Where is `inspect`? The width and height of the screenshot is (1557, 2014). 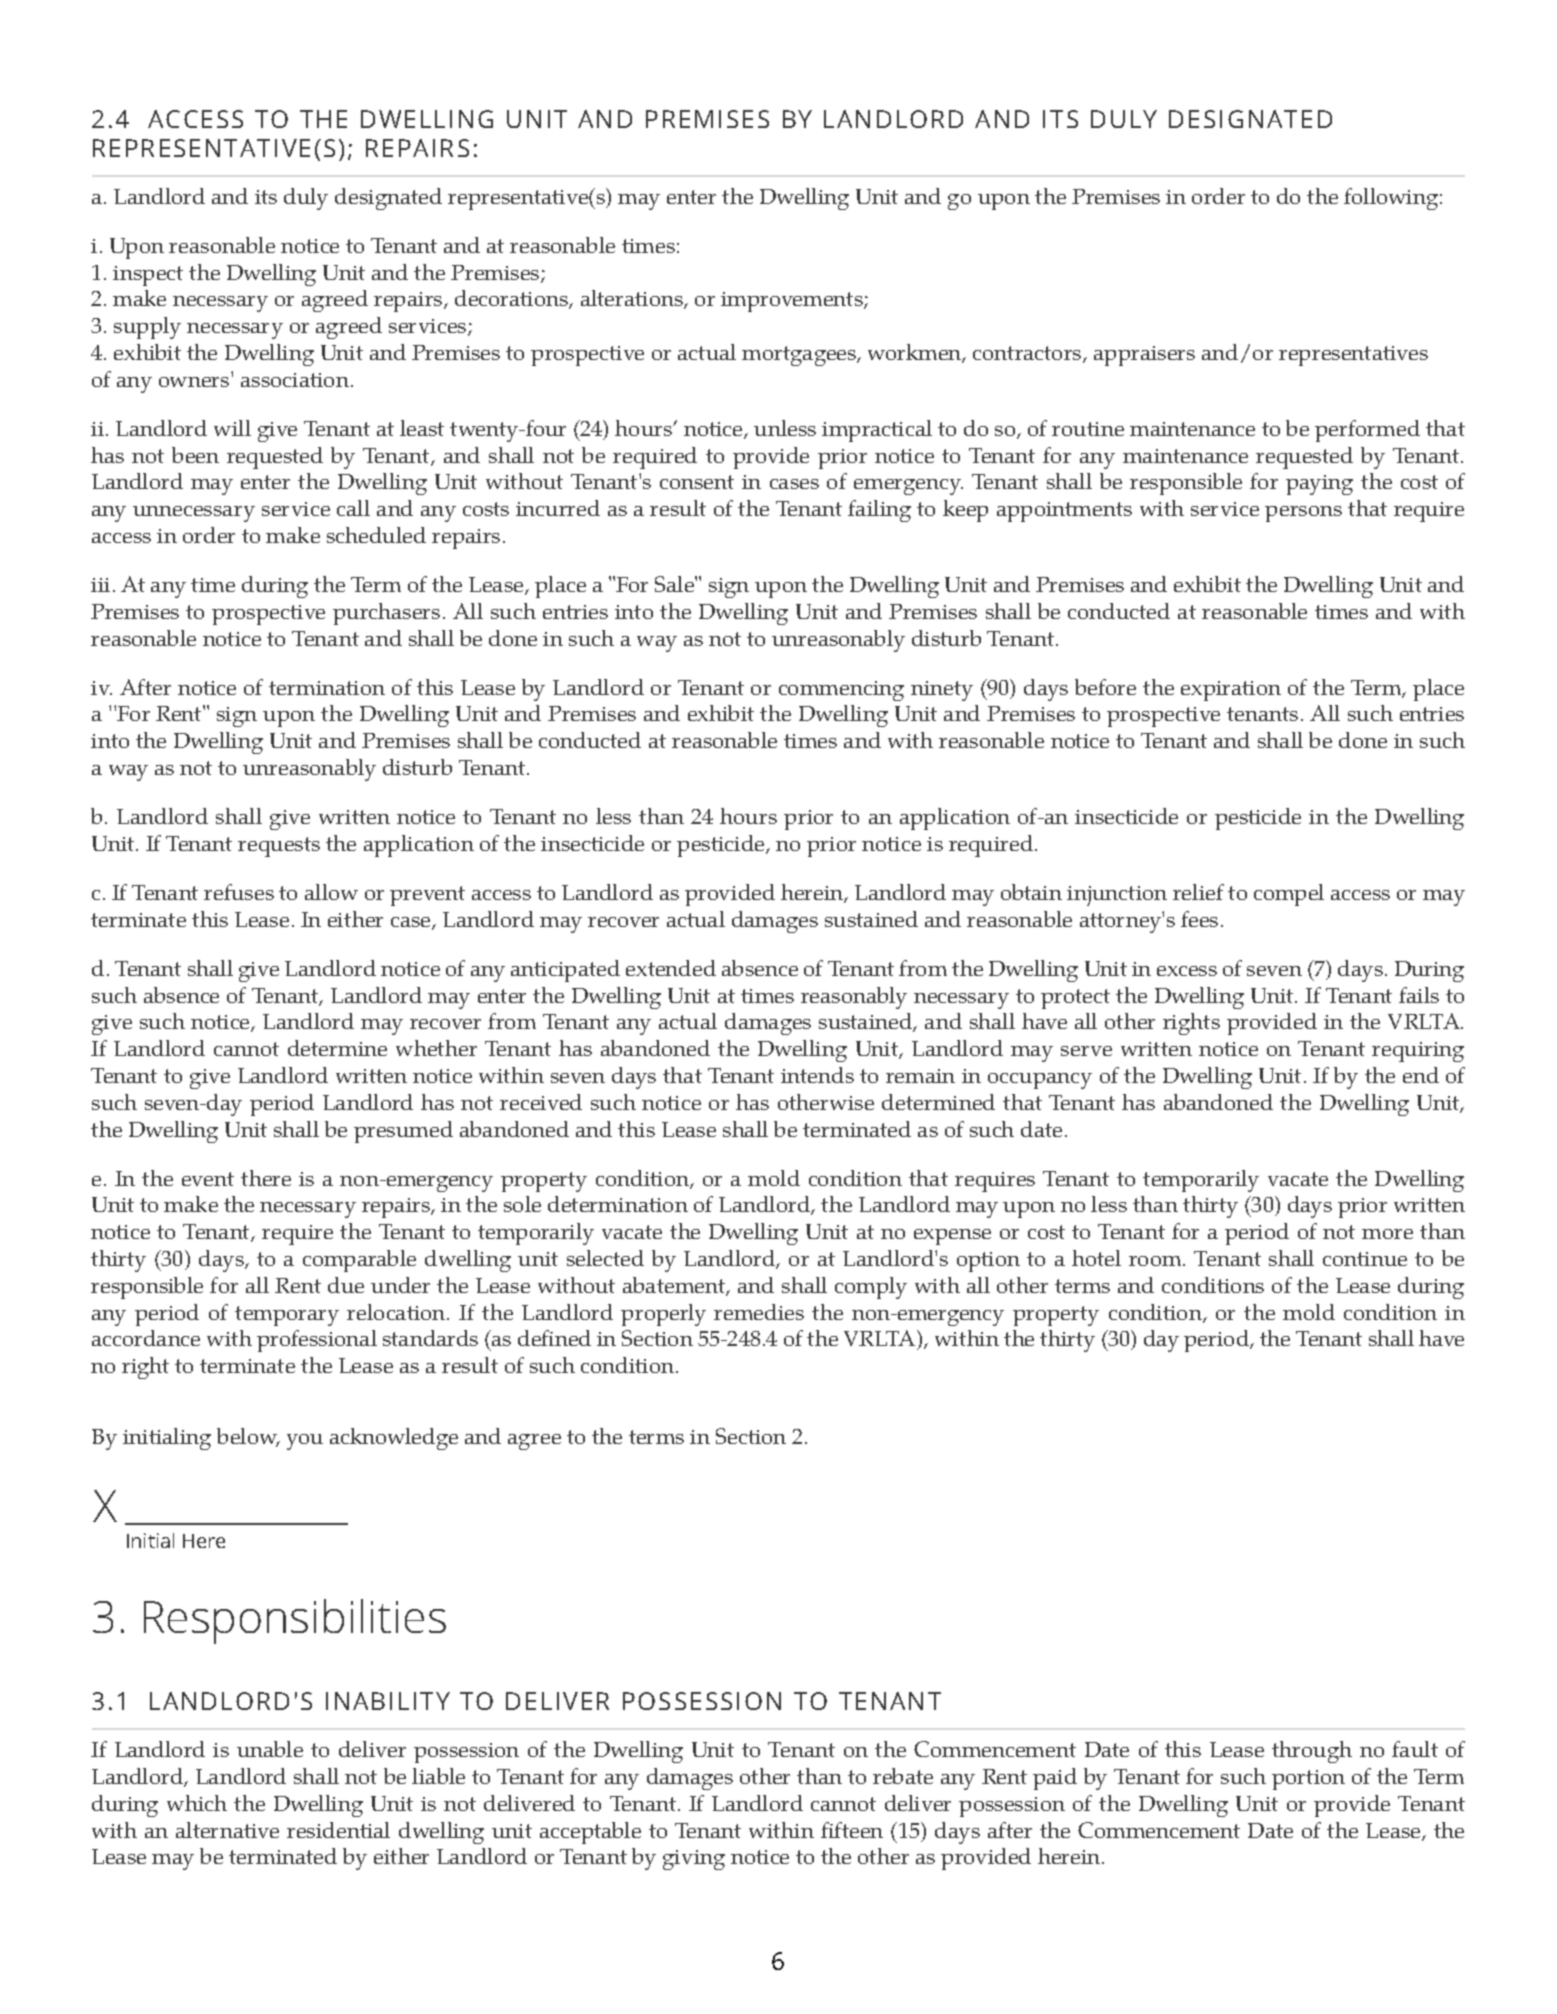
inspect is located at coordinates (148, 276).
